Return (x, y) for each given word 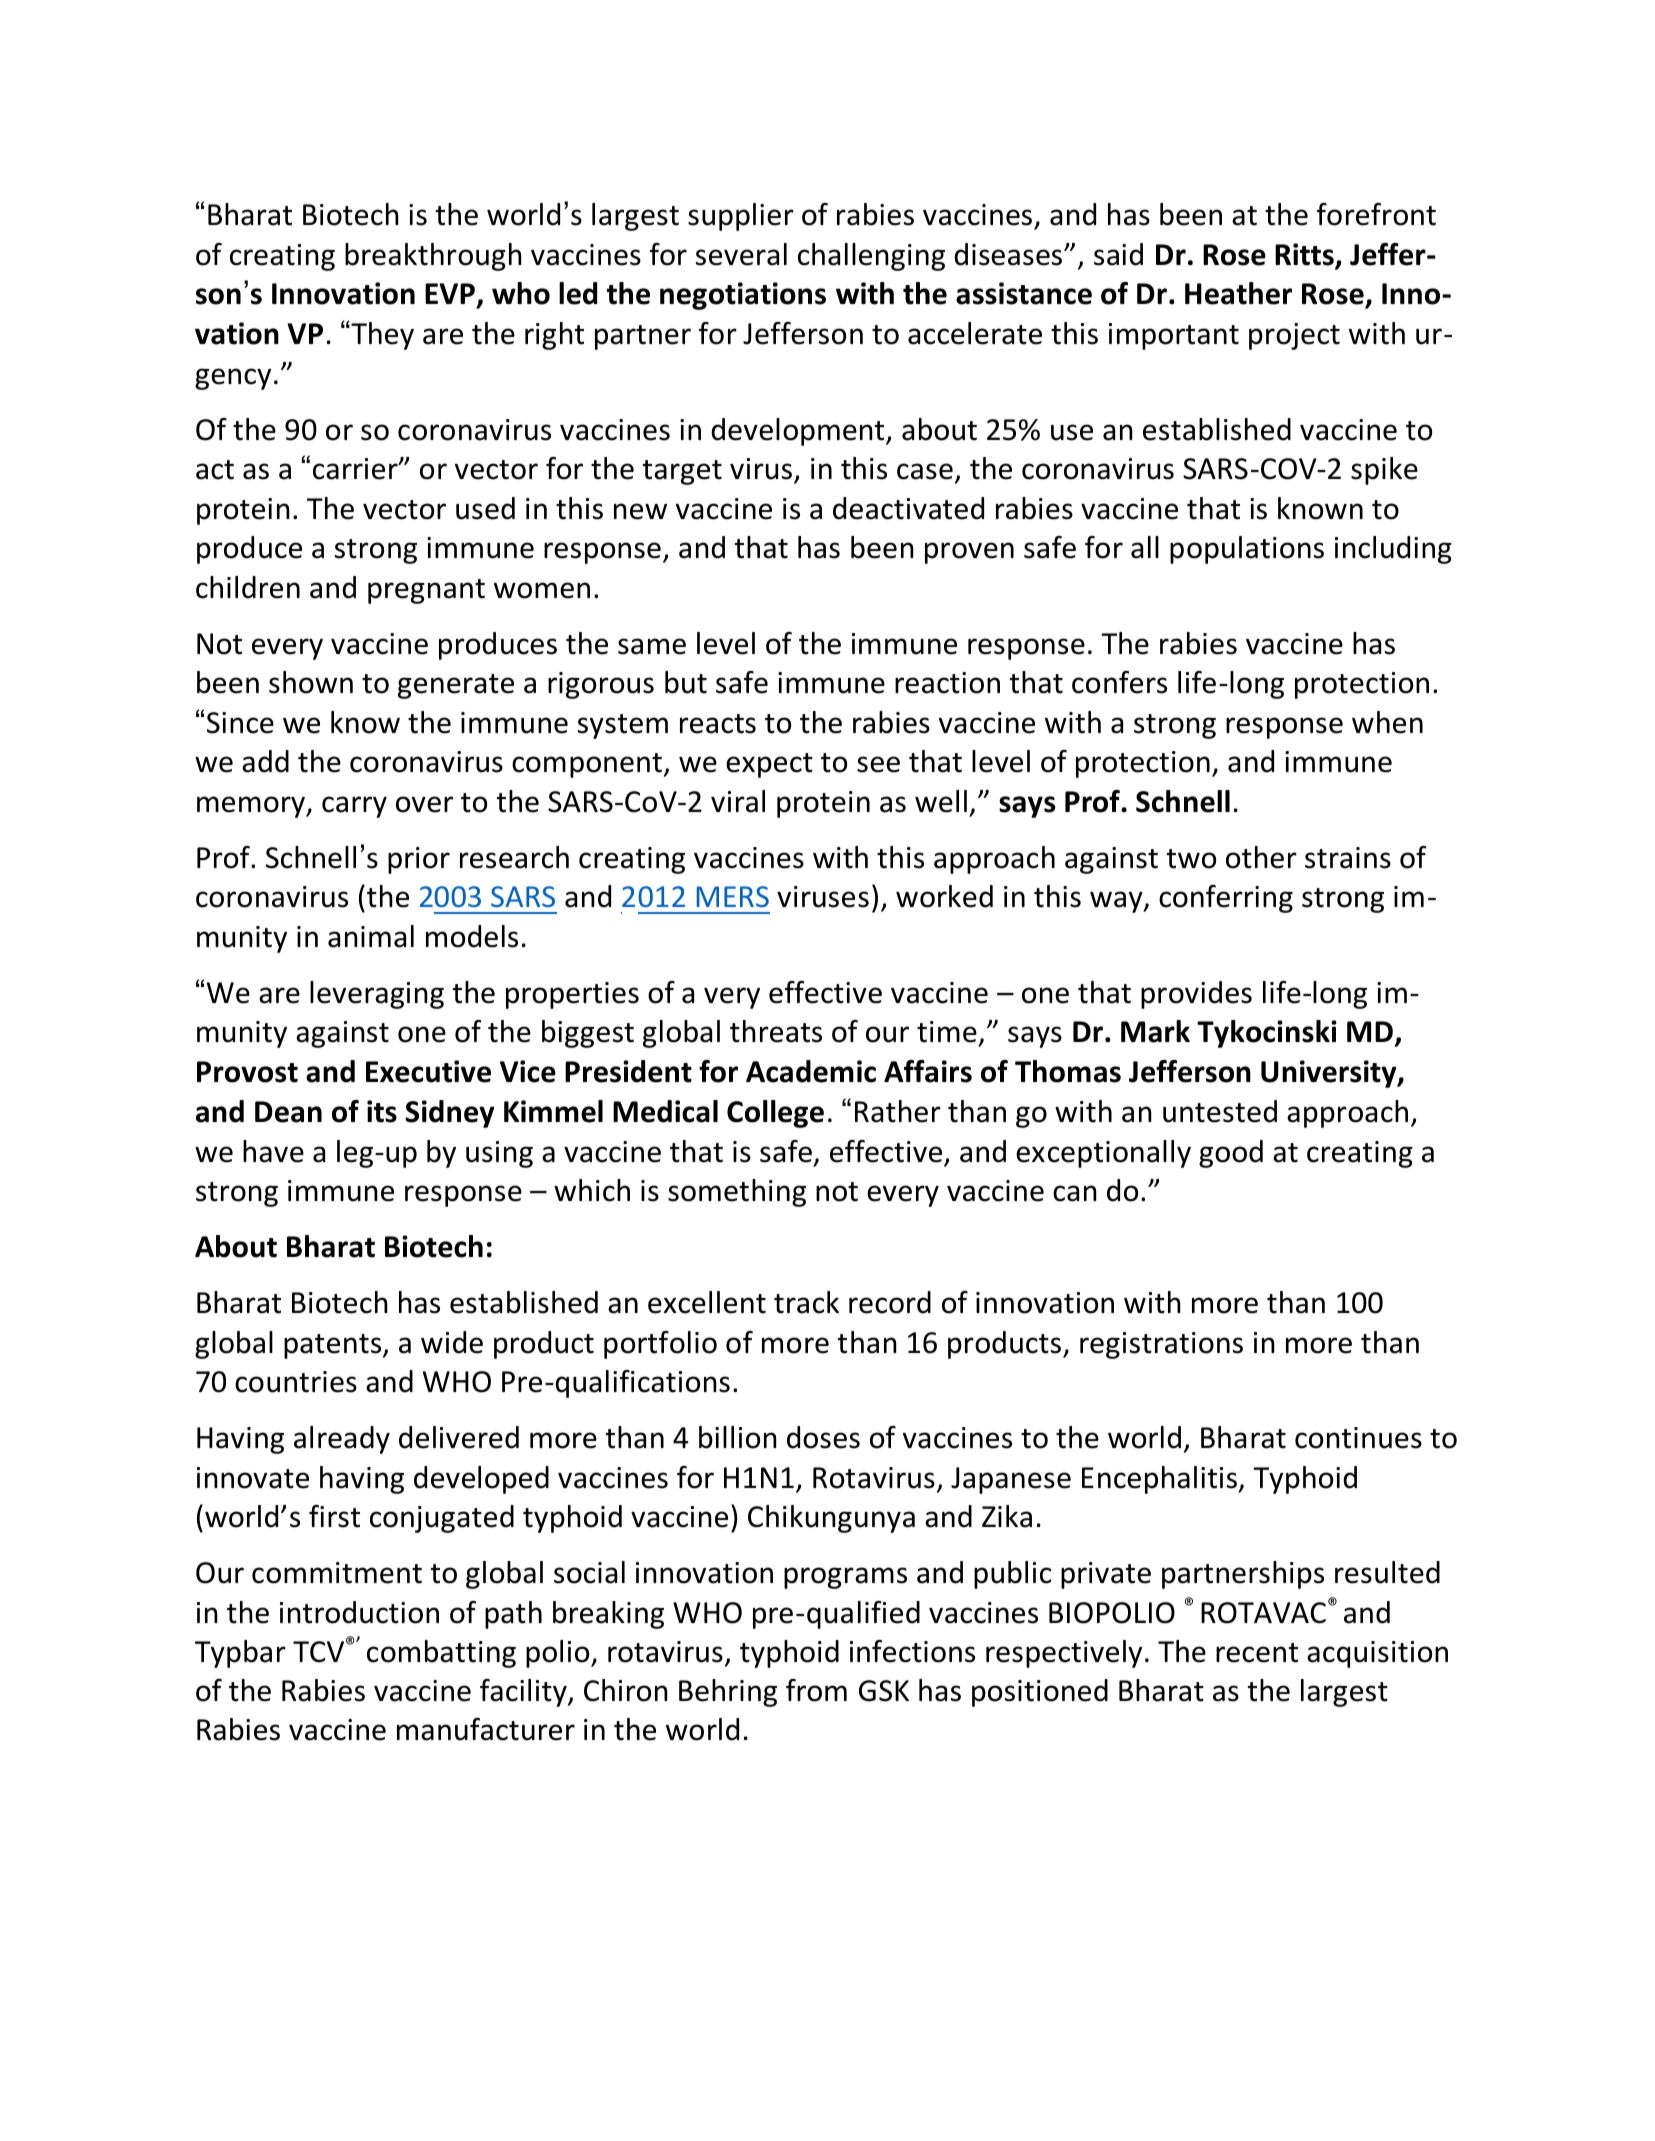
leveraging (377, 995)
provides (1196, 995)
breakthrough (433, 257)
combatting (441, 1654)
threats (776, 1031)
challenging (871, 257)
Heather (1238, 293)
